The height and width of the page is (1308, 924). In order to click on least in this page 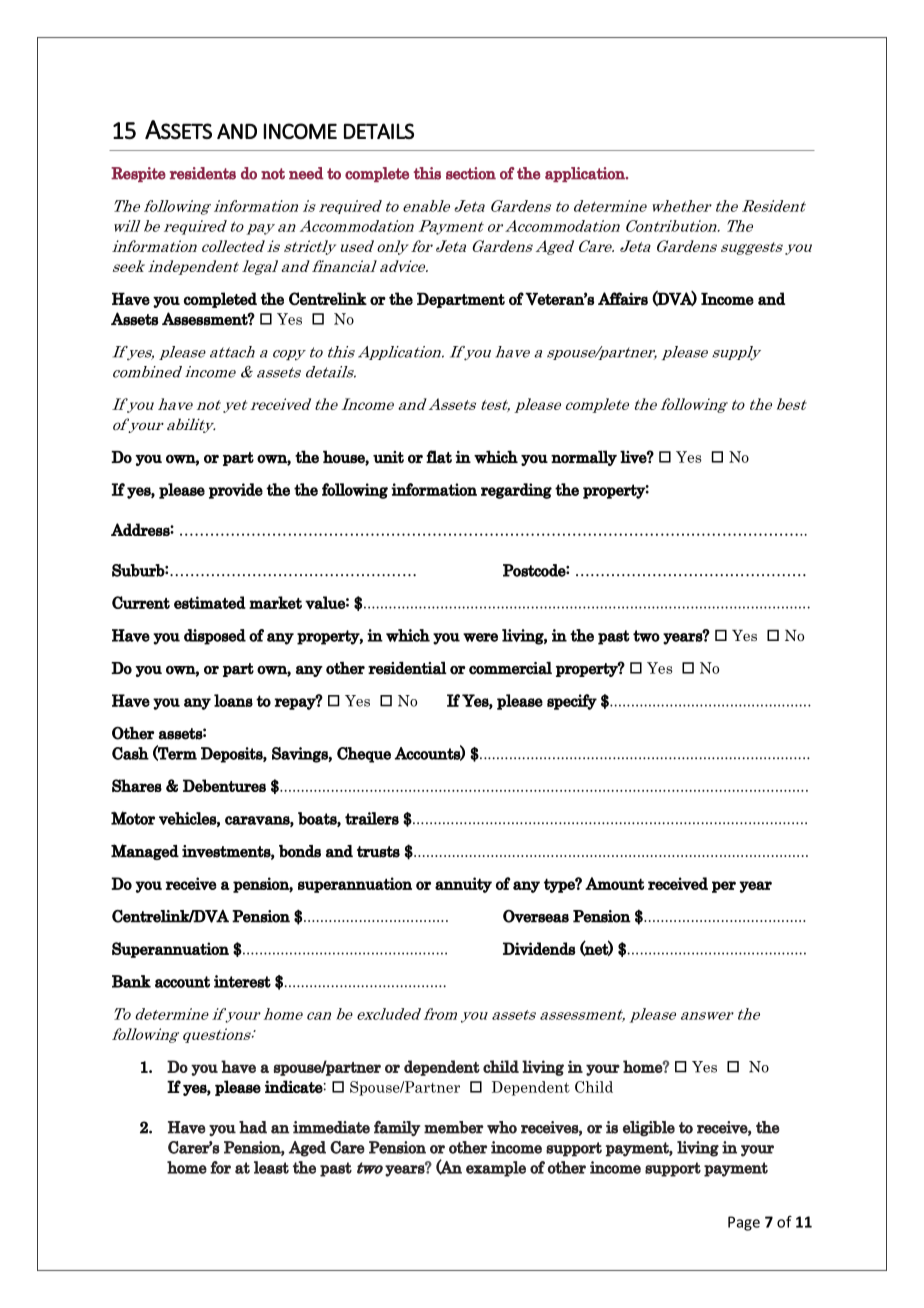, I will do `click(271, 1167)`.
